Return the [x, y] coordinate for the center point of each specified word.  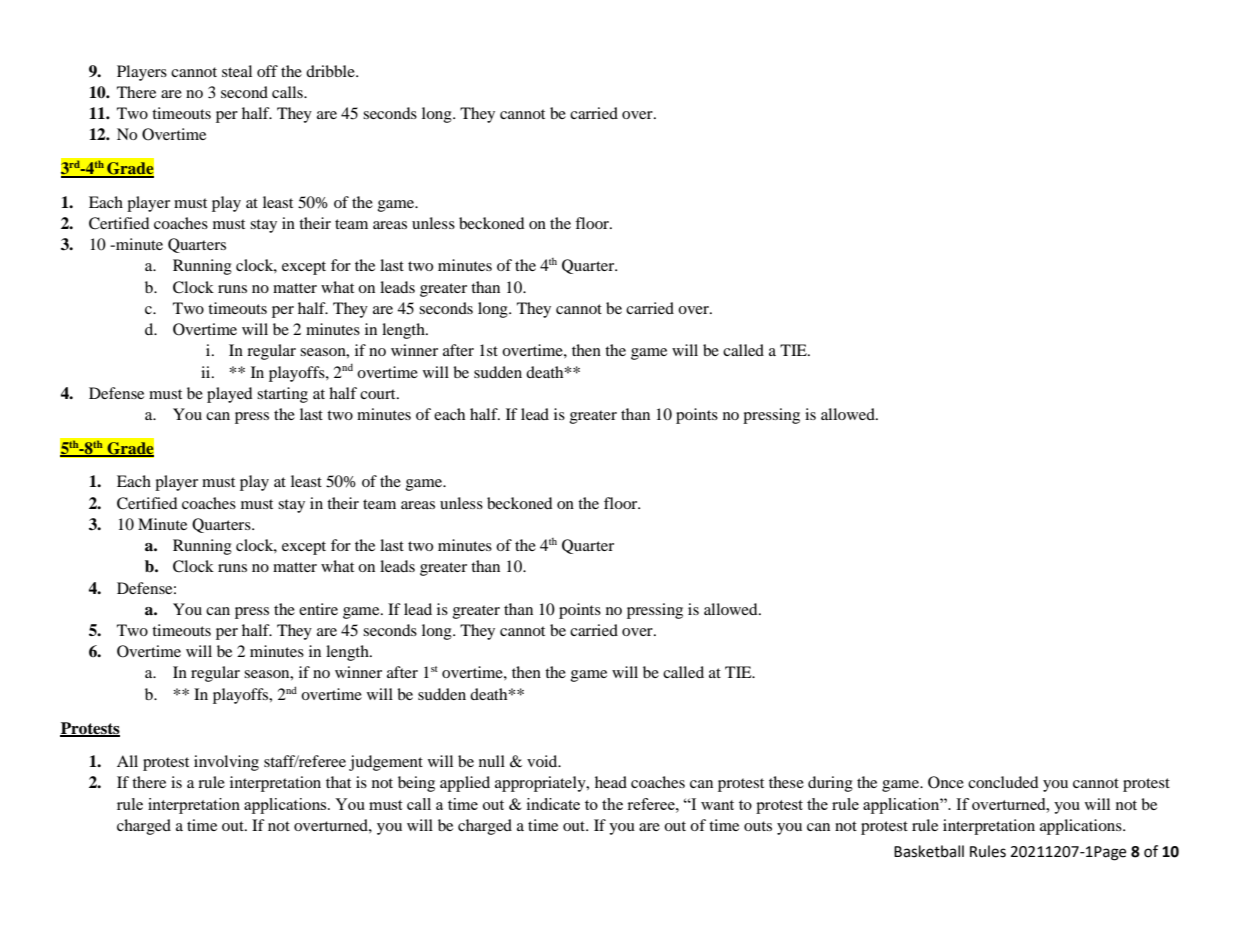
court [379, 394]
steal [237, 71]
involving [226, 763]
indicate [553, 804]
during [830, 784]
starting [282, 395]
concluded [1003, 782]
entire [318, 609]
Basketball [929, 851]
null [492, 761]
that [338, 782]
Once [946, 782]
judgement [386, 763]
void [543, 761]
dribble [331, 71]
